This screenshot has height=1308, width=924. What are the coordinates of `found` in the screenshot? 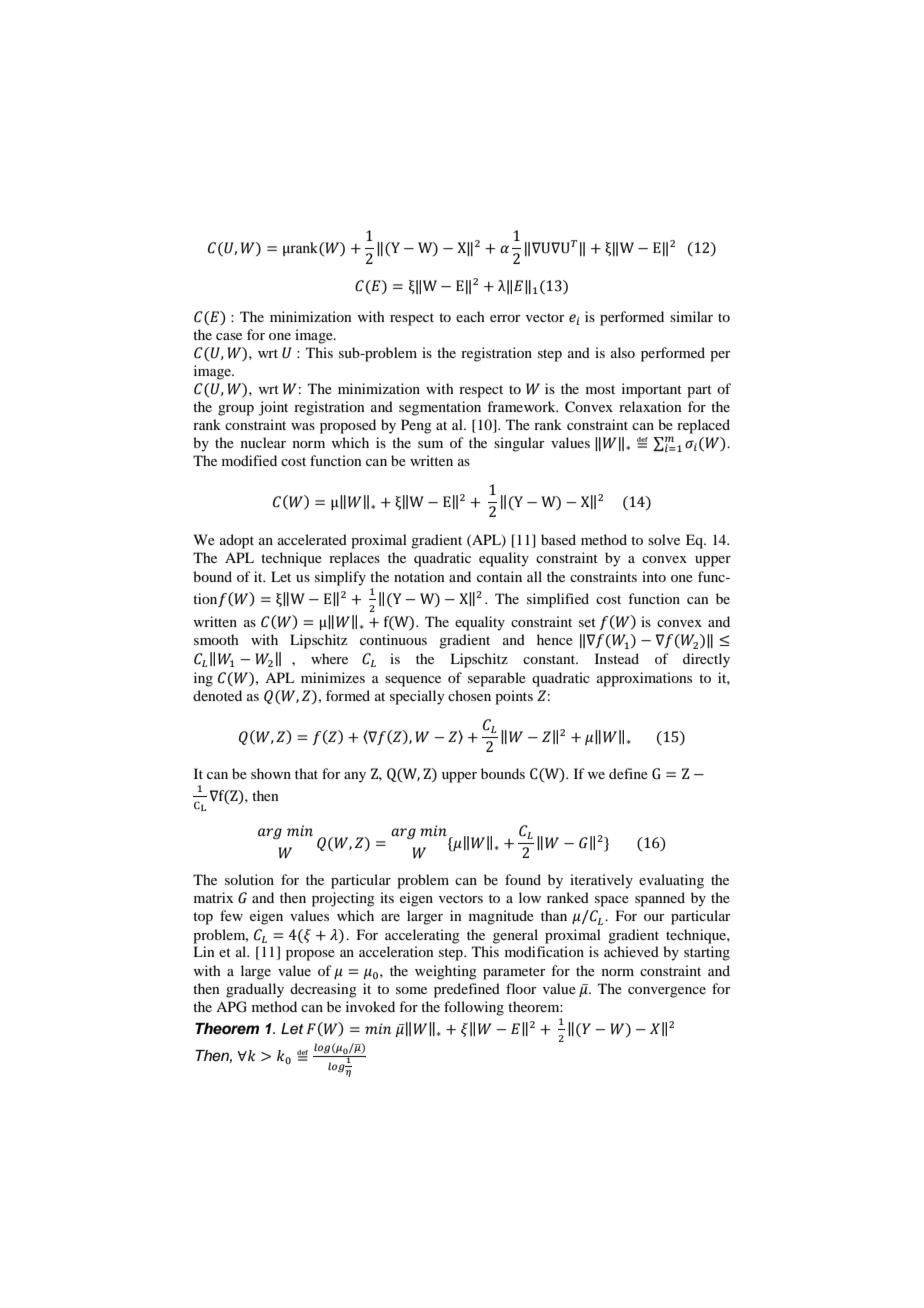 It's located at (523, 879).
